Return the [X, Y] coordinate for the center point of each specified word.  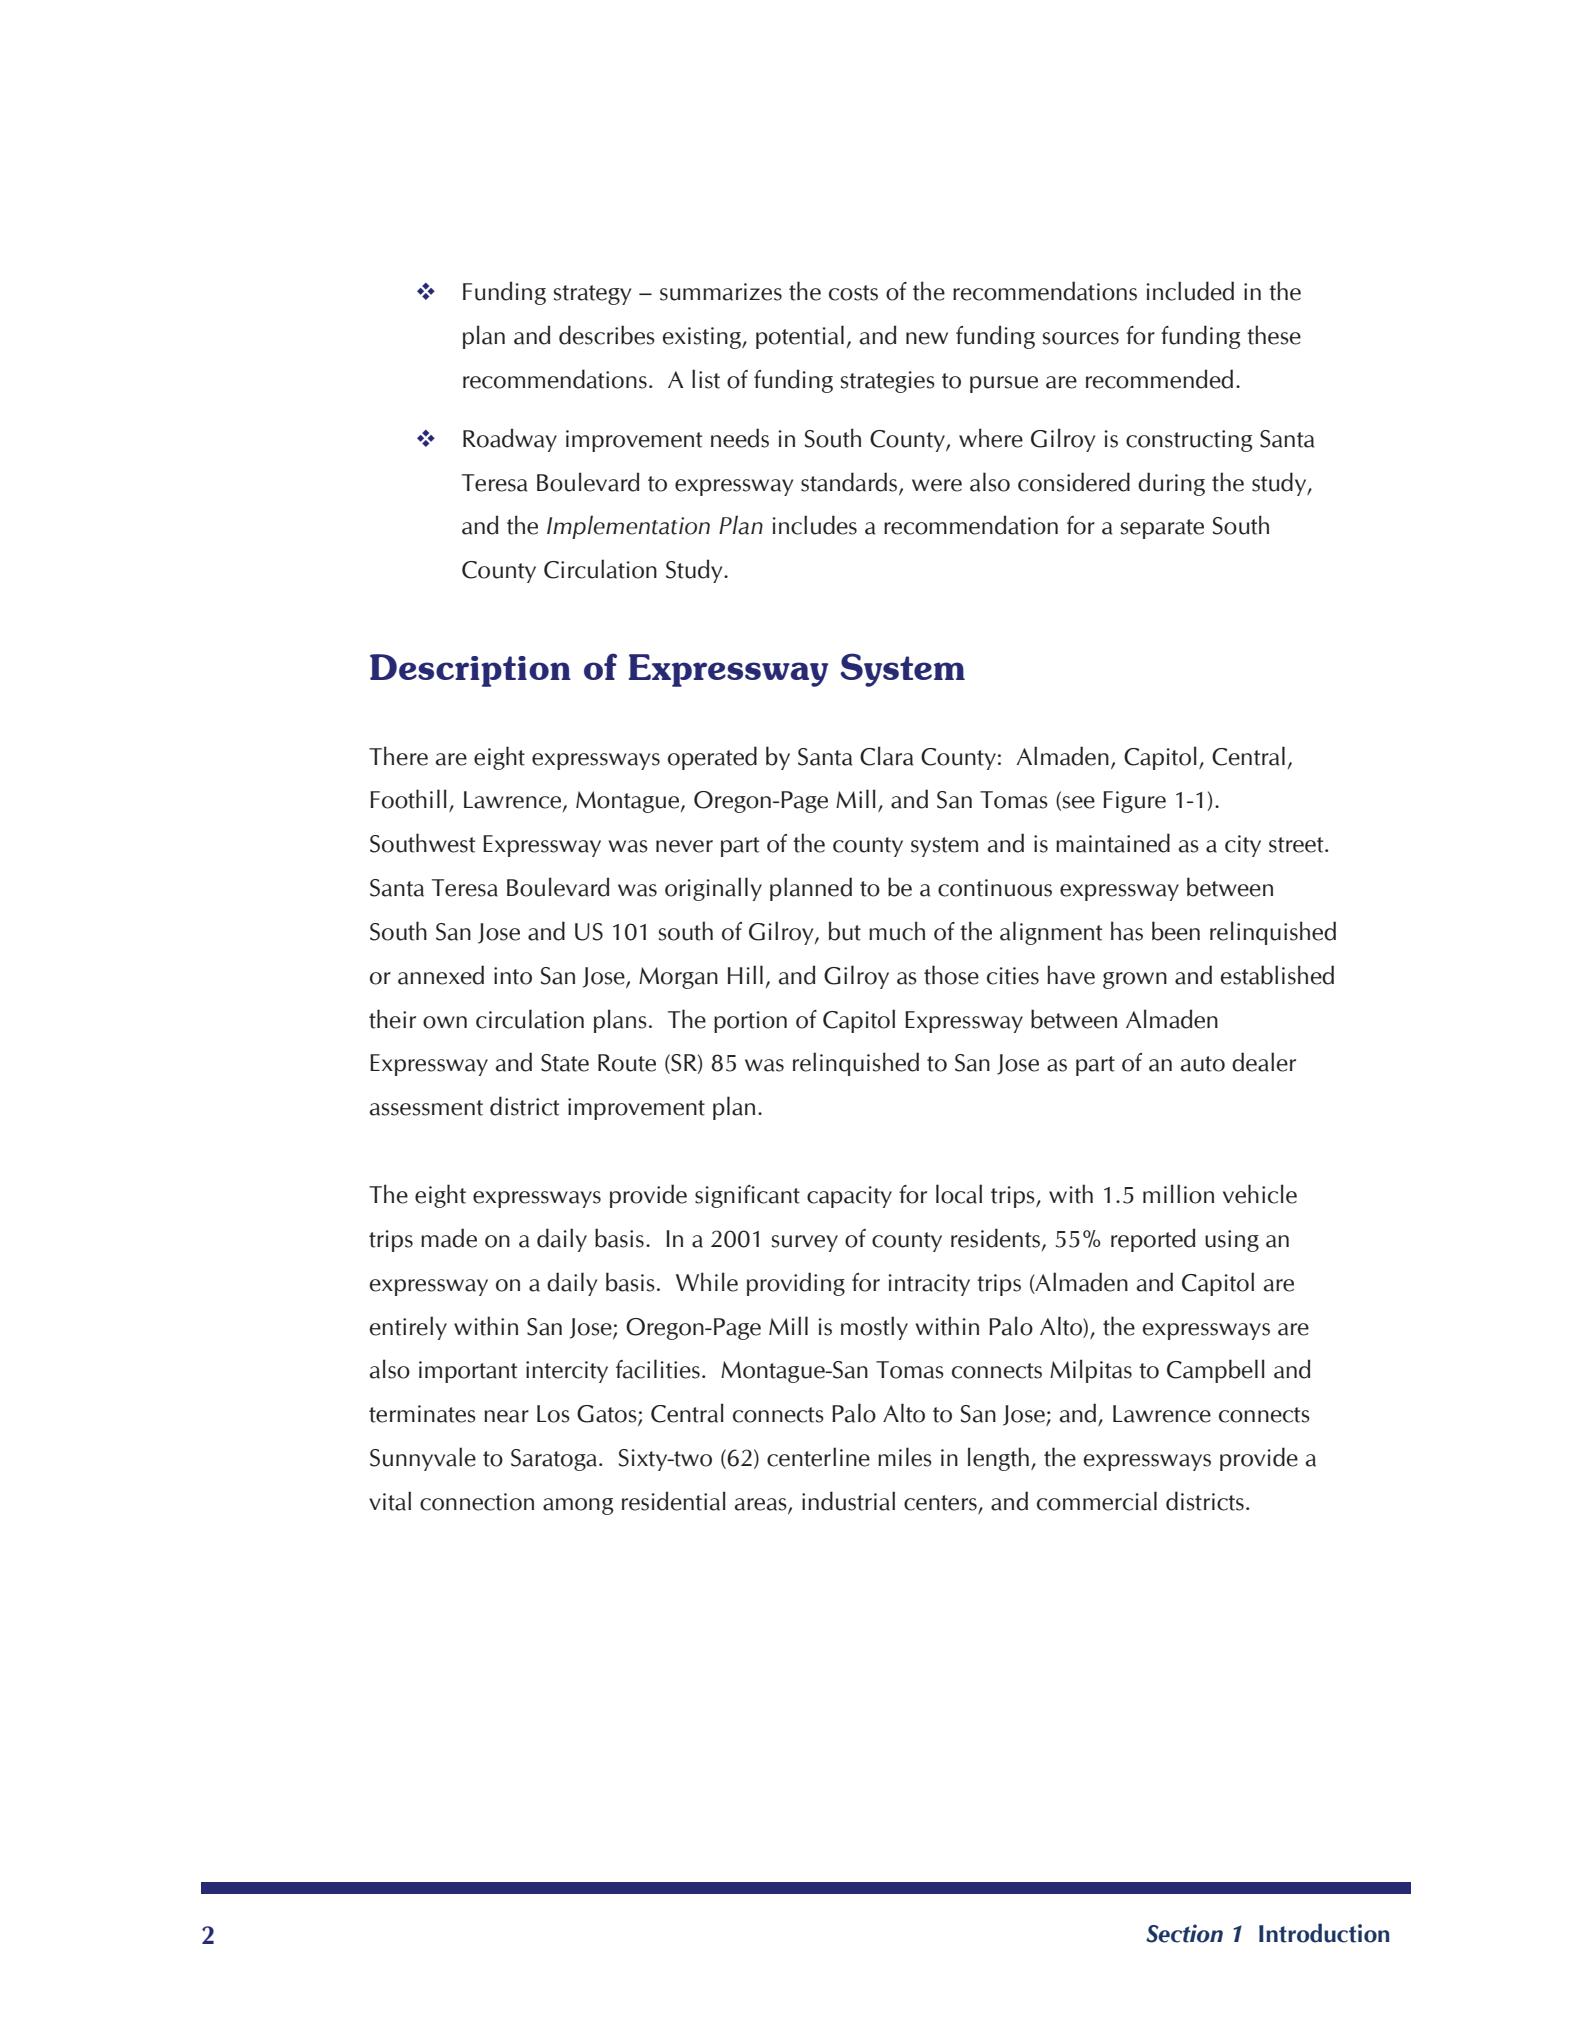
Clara [887, 756]
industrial [848, 1501]
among [578, 1506]
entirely [408, 1328]
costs [853, 293]
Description [470, 670]
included [1190, 291]
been [1176, 931]
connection [477, 1502]
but [845, 931]
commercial [1097, 1501]
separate [1162, 529]
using [1232, 1241]
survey [805, 1243]
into [513, 976]
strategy [592, 295]
